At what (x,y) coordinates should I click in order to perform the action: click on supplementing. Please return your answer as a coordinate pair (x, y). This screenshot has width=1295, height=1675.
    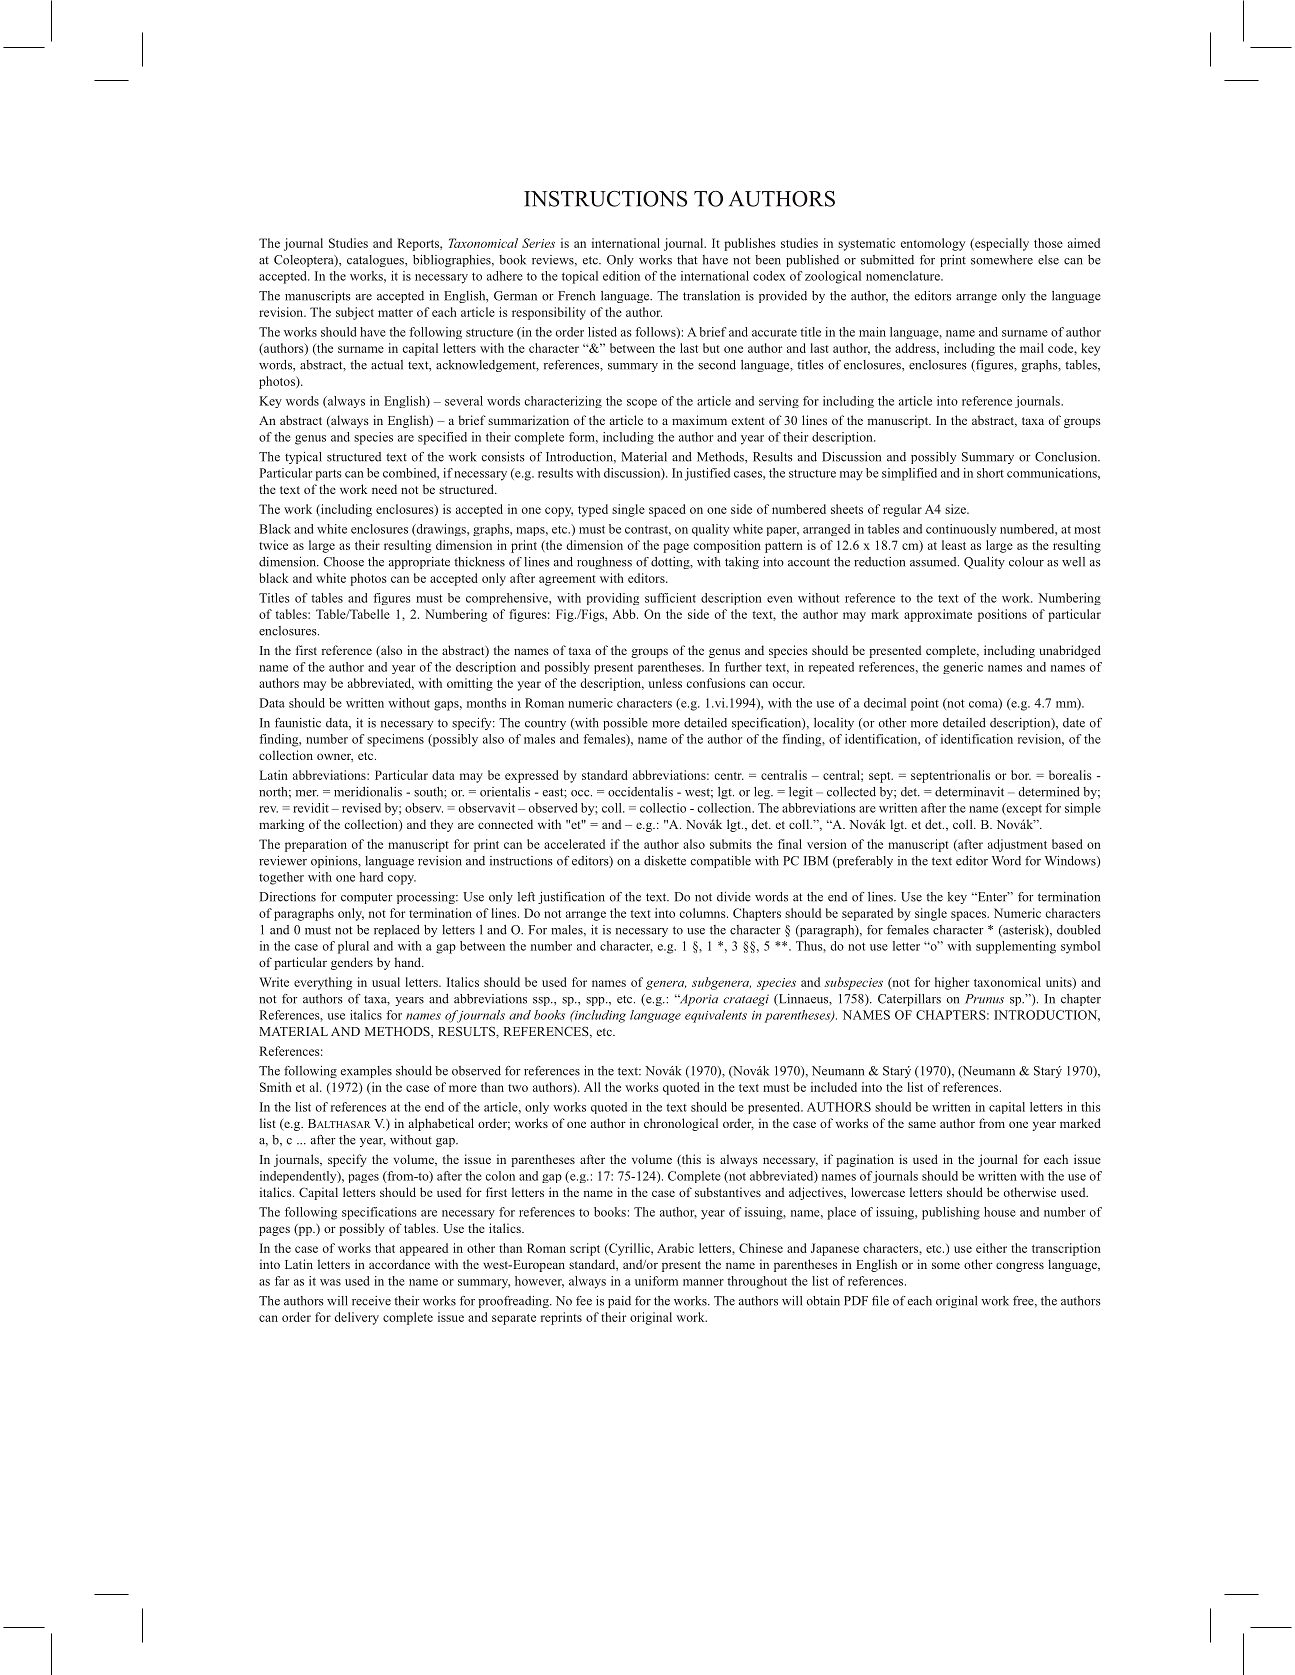
    Looking at the image, I should click on (1016, 947).
